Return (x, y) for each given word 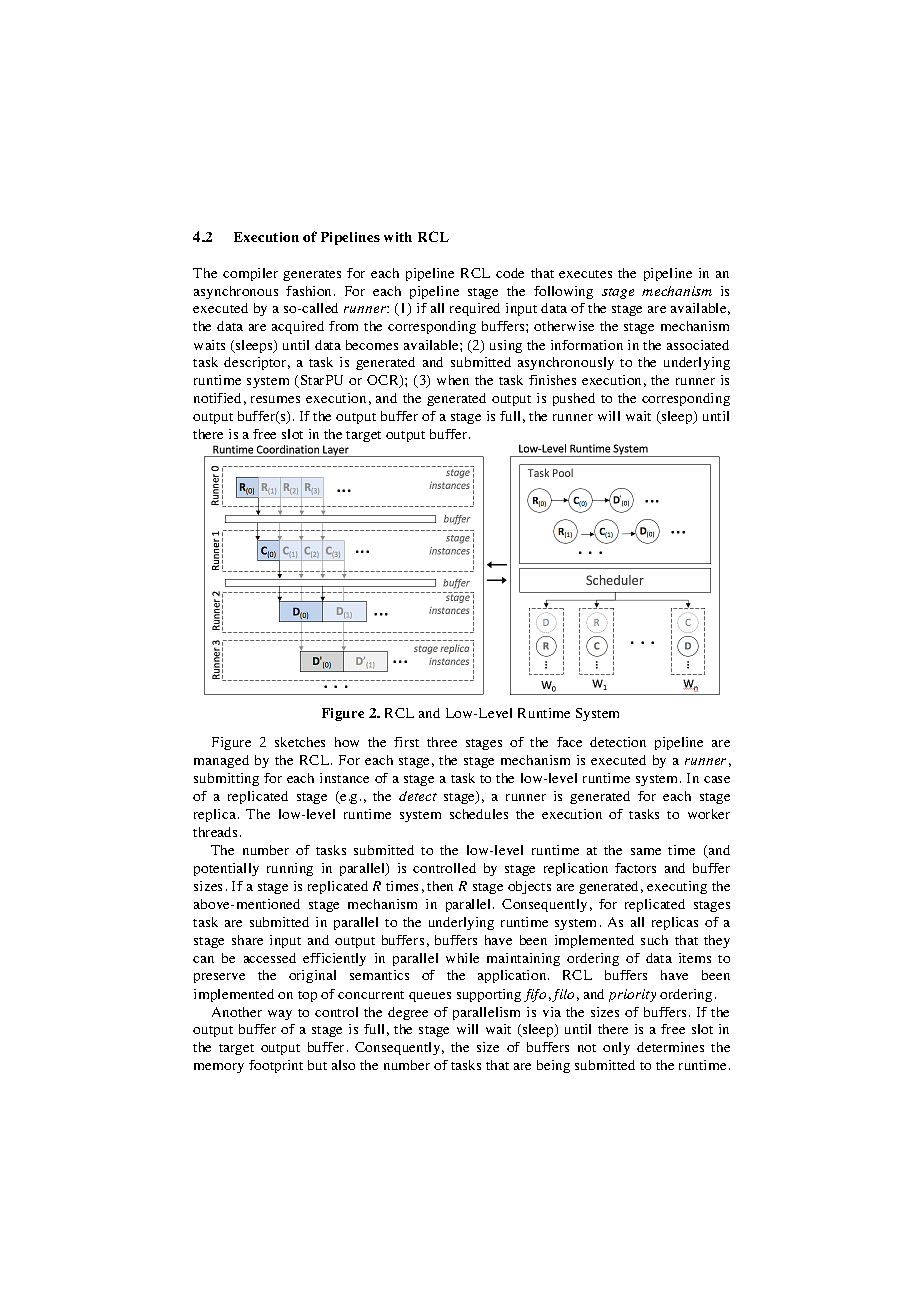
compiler (250, 274)
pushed (574, 399)
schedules (479, 814)
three (442, 742)
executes (585, 274)
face (569, 742)
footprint (276, 1066)
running (290, 869)
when (453, 380)
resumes (275, 399)
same (646, 851)
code (510, 273)
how (347, 742)
